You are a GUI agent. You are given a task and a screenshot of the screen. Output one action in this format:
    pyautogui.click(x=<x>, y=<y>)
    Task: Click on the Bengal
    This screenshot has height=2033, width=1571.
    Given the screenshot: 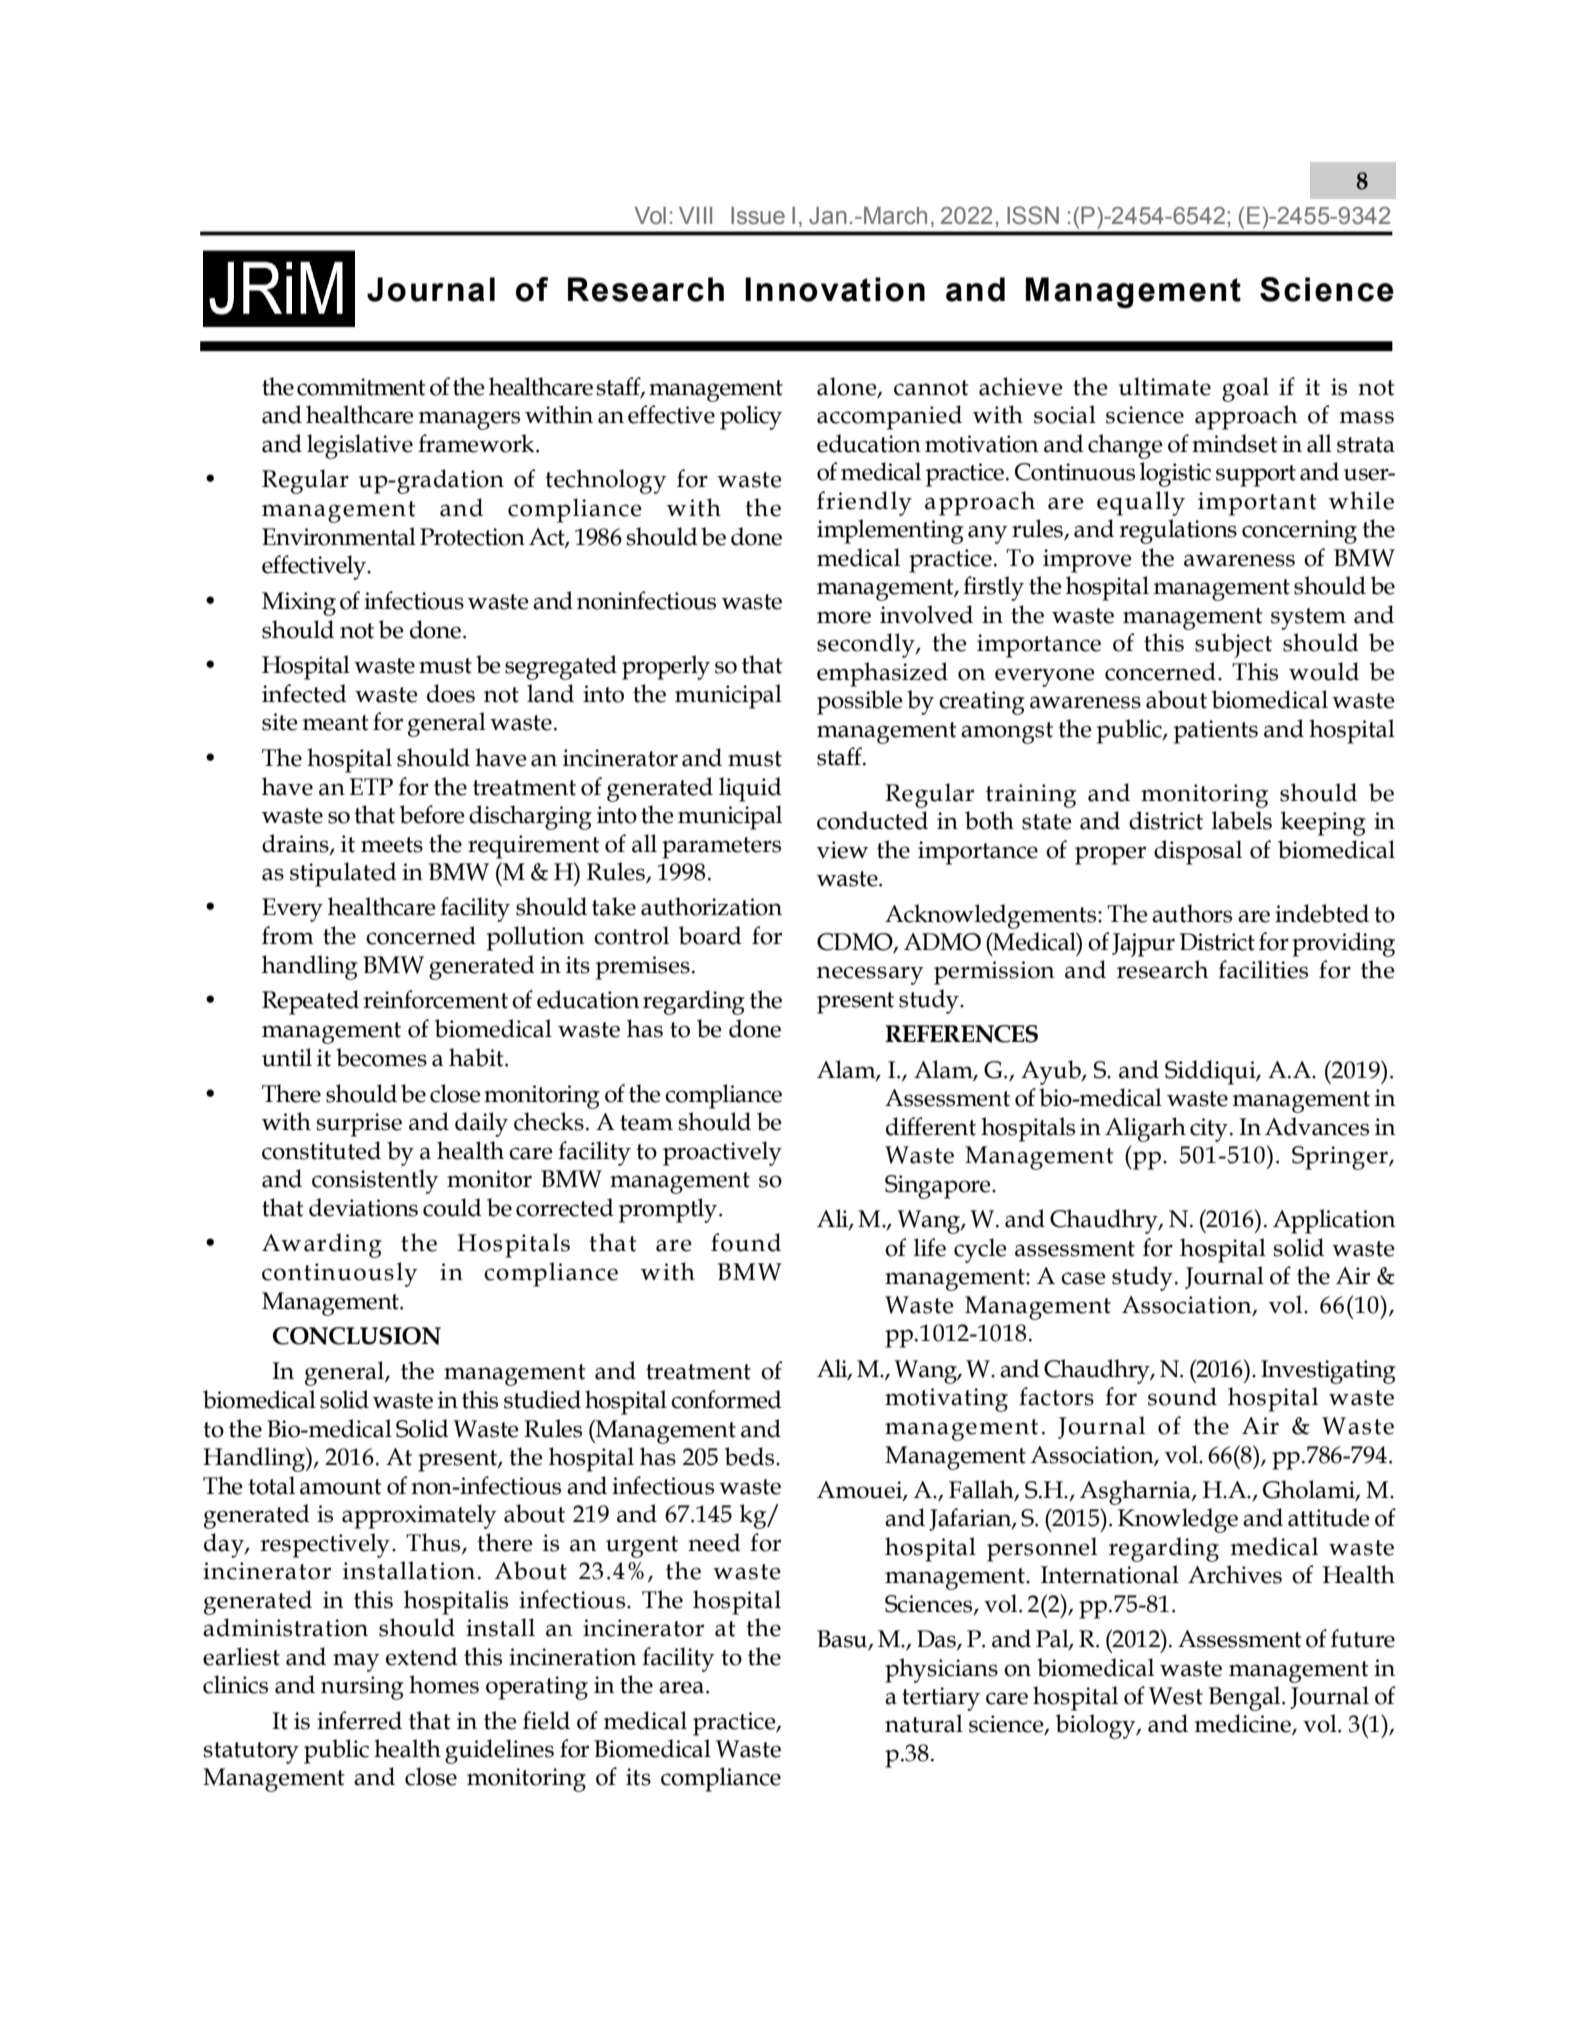 What is the action you would take?
    pyautogui.click(x=1245, y=1698)
